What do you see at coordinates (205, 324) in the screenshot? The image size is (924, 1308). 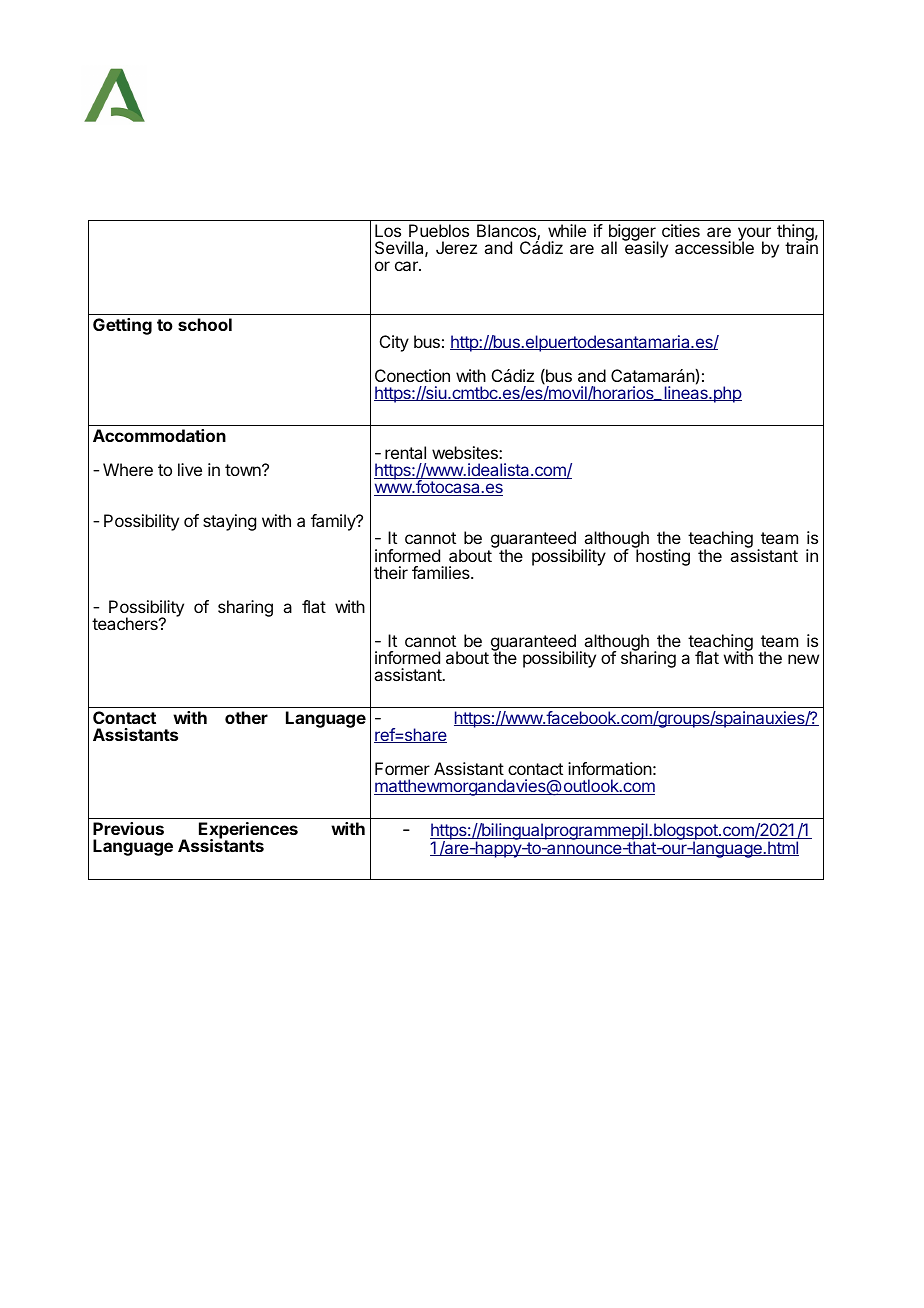 I see `school` at bounding box center [205, 324].
